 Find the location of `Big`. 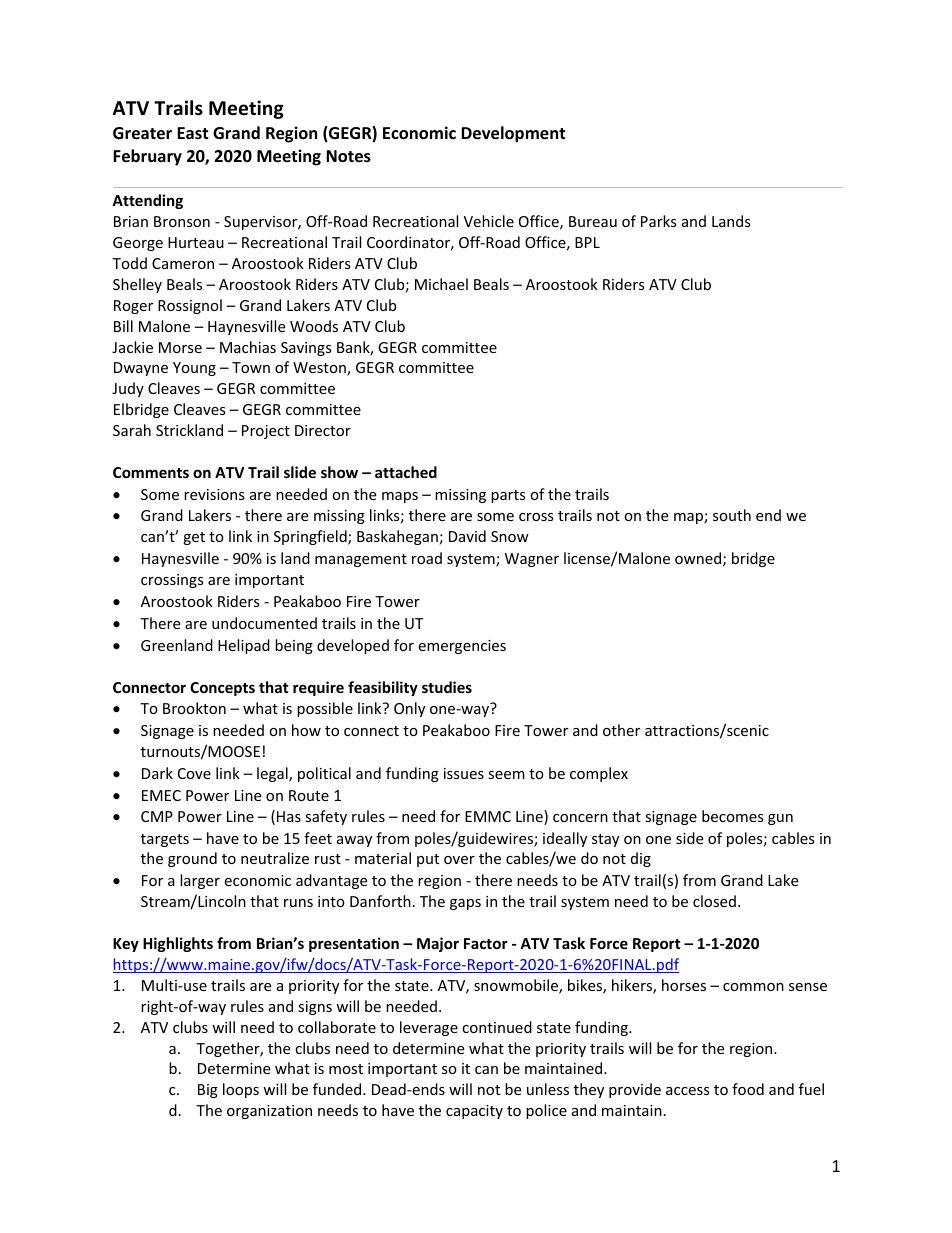

Big is located at coordinates (208, 1091).
